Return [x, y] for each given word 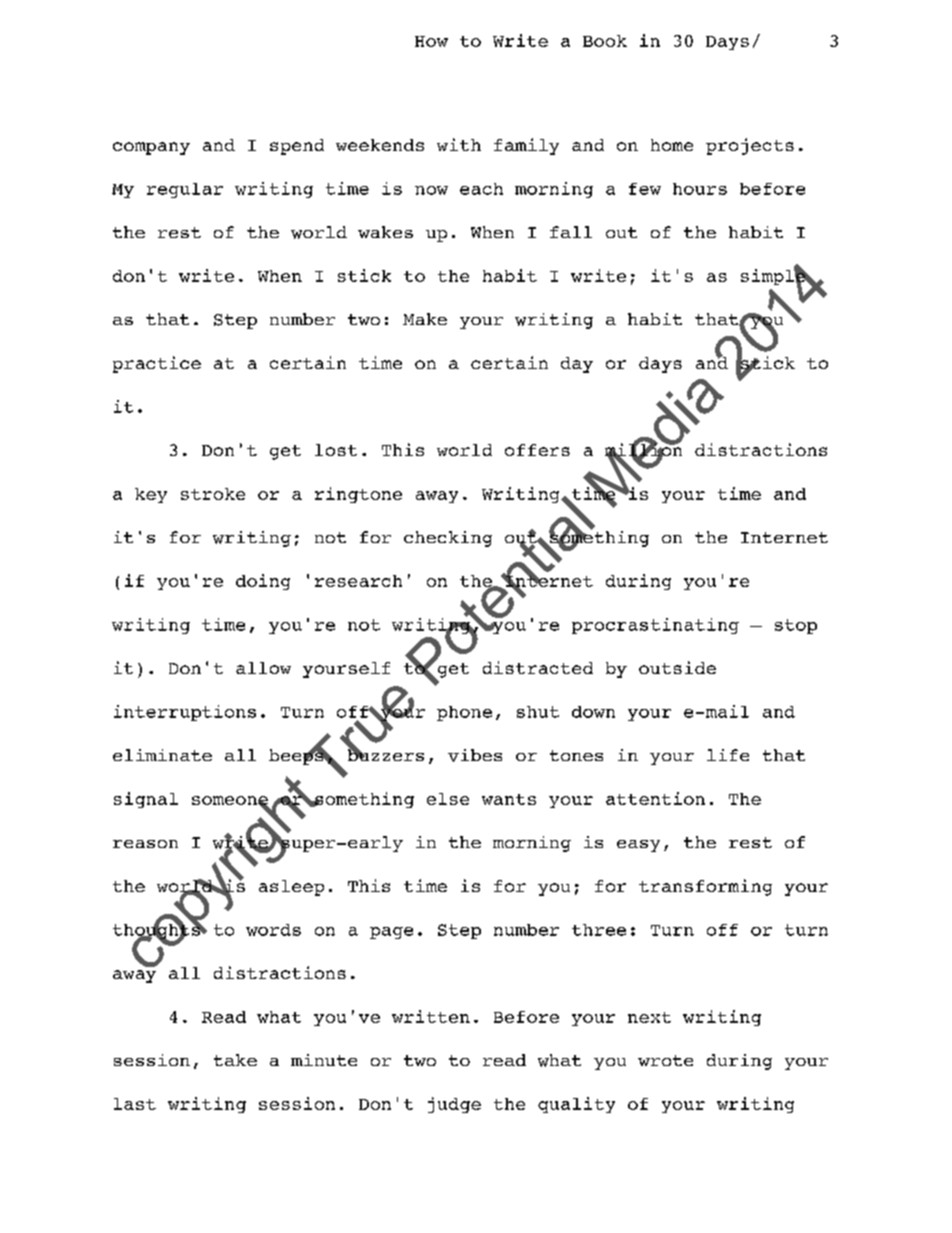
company [151, 148]
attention [655, 798]
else [448, 799]
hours [700, 189]
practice [157, 364]
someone [230, 801]
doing [263, 582]
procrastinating [655, 626]
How [431, 41]
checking [448, 539]
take [235, 1060]
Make [425, 319]
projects [750, 146]
